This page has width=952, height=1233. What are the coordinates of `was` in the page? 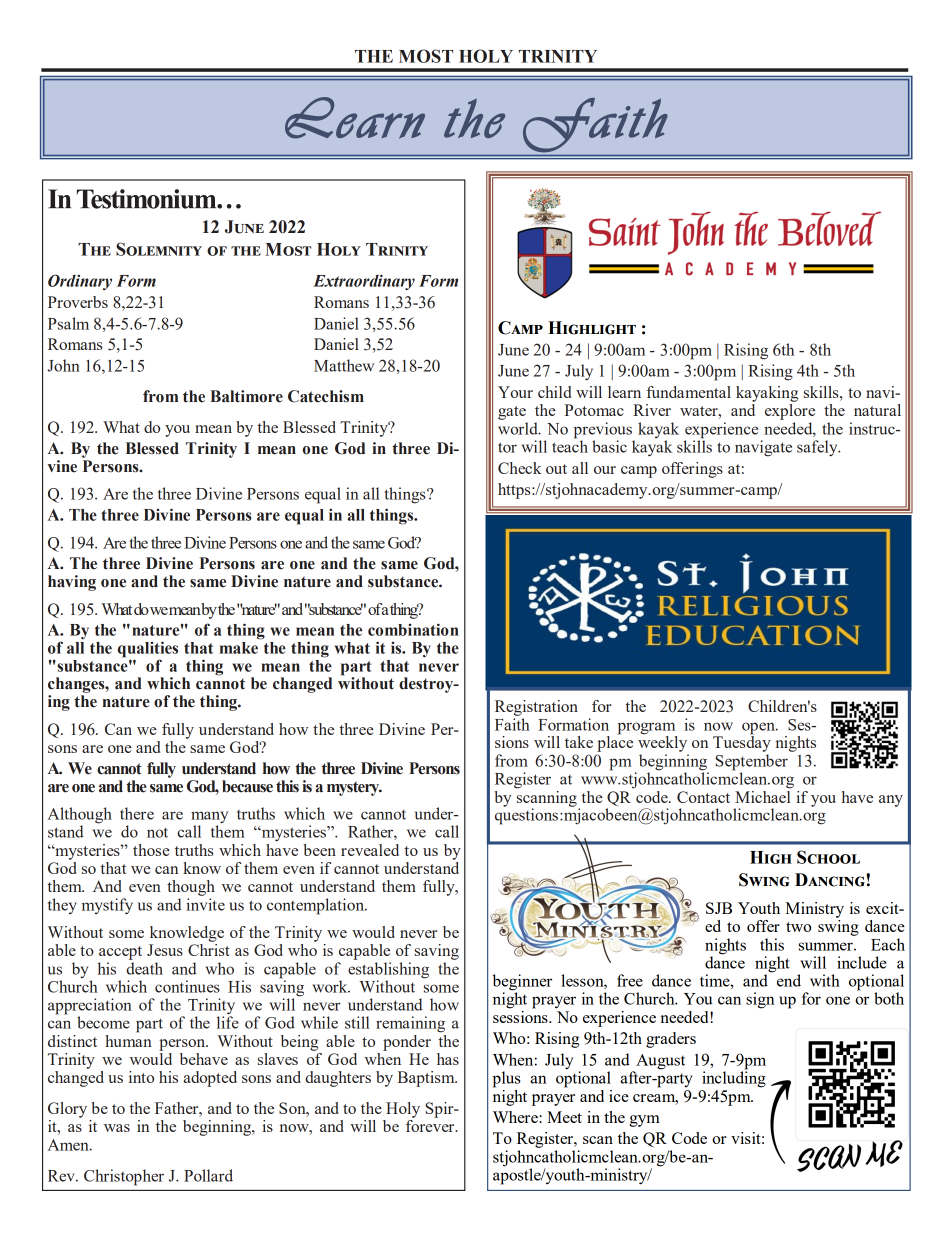 It's located at (117, 1128).
